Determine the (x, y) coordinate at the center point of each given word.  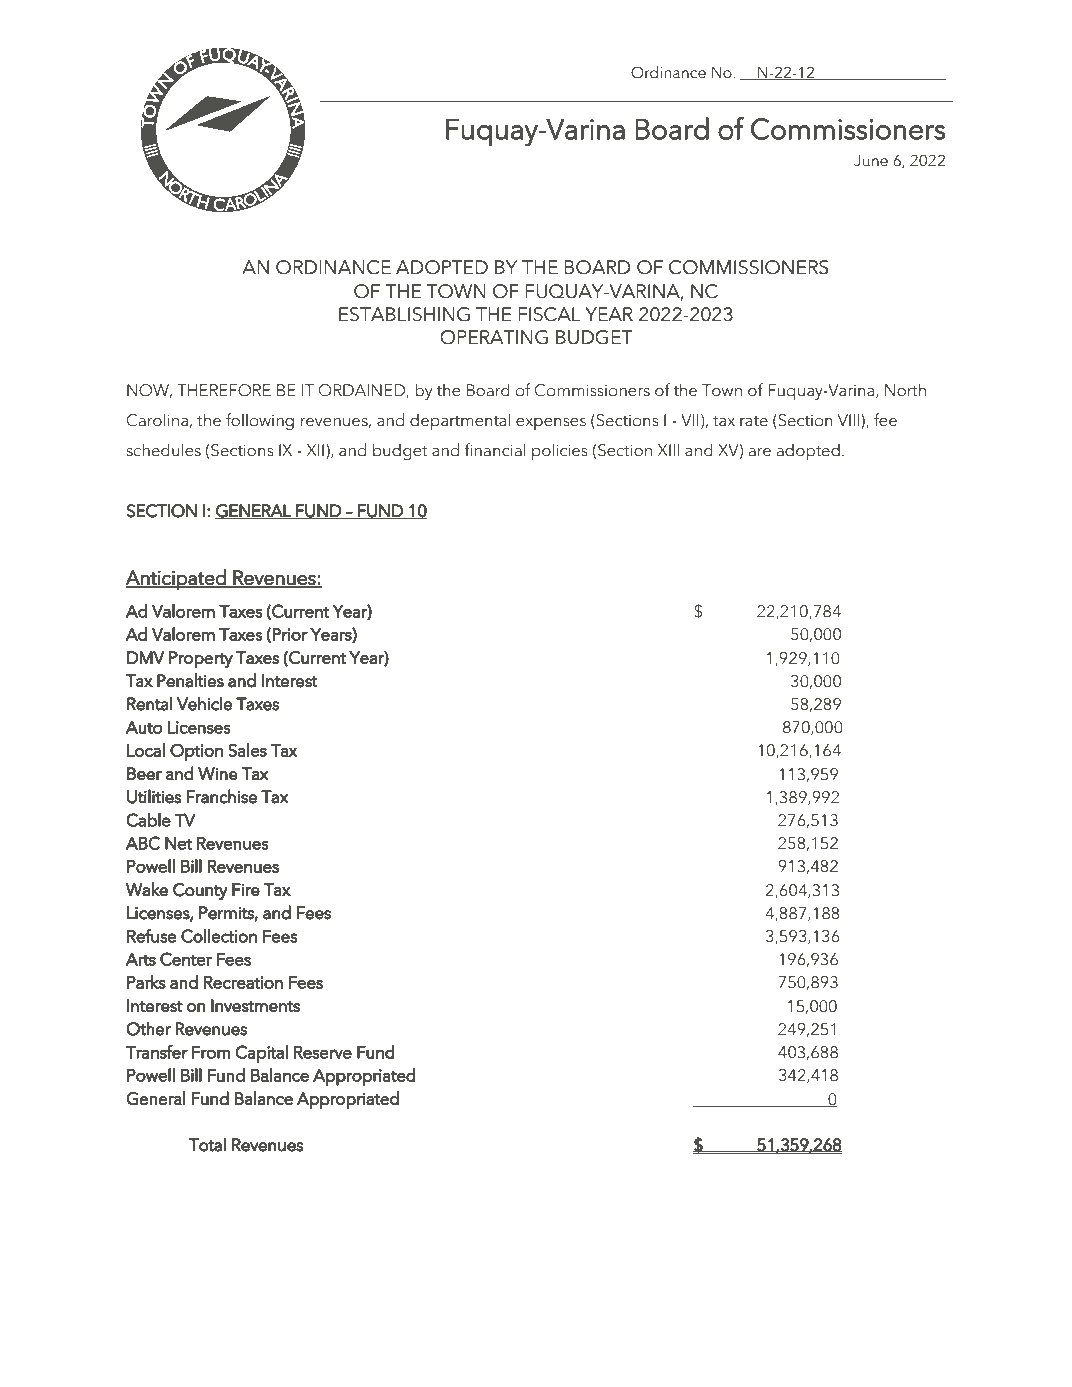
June (871, 161)
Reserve (323, 1052)
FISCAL (549, 314)
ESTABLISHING (404, 314)
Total (207, 1144)
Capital (262, 1054)
